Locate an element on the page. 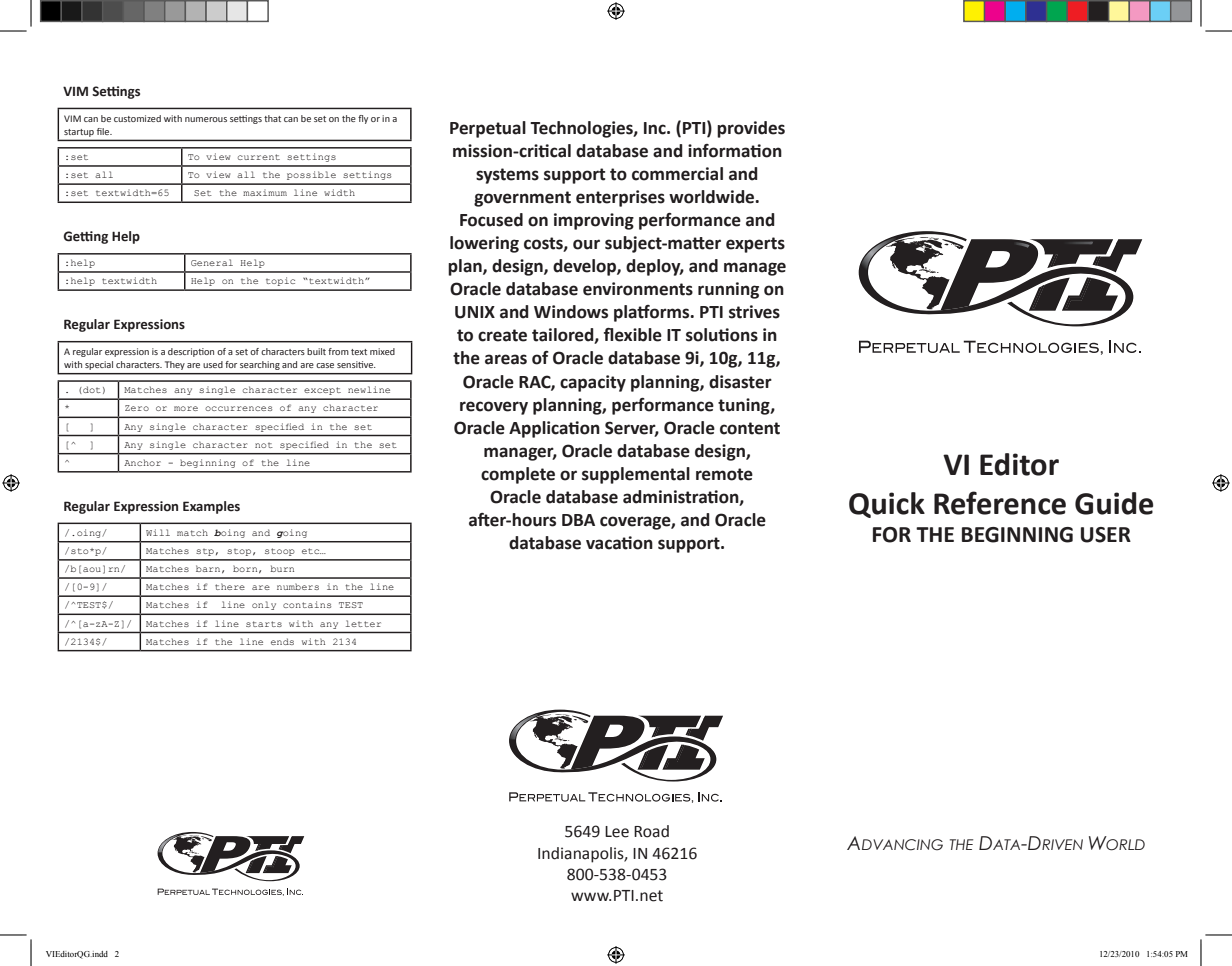 Image resolution: width=1232 pixels, height=966 pixels. USER is located at coordinates (1106, 535).
